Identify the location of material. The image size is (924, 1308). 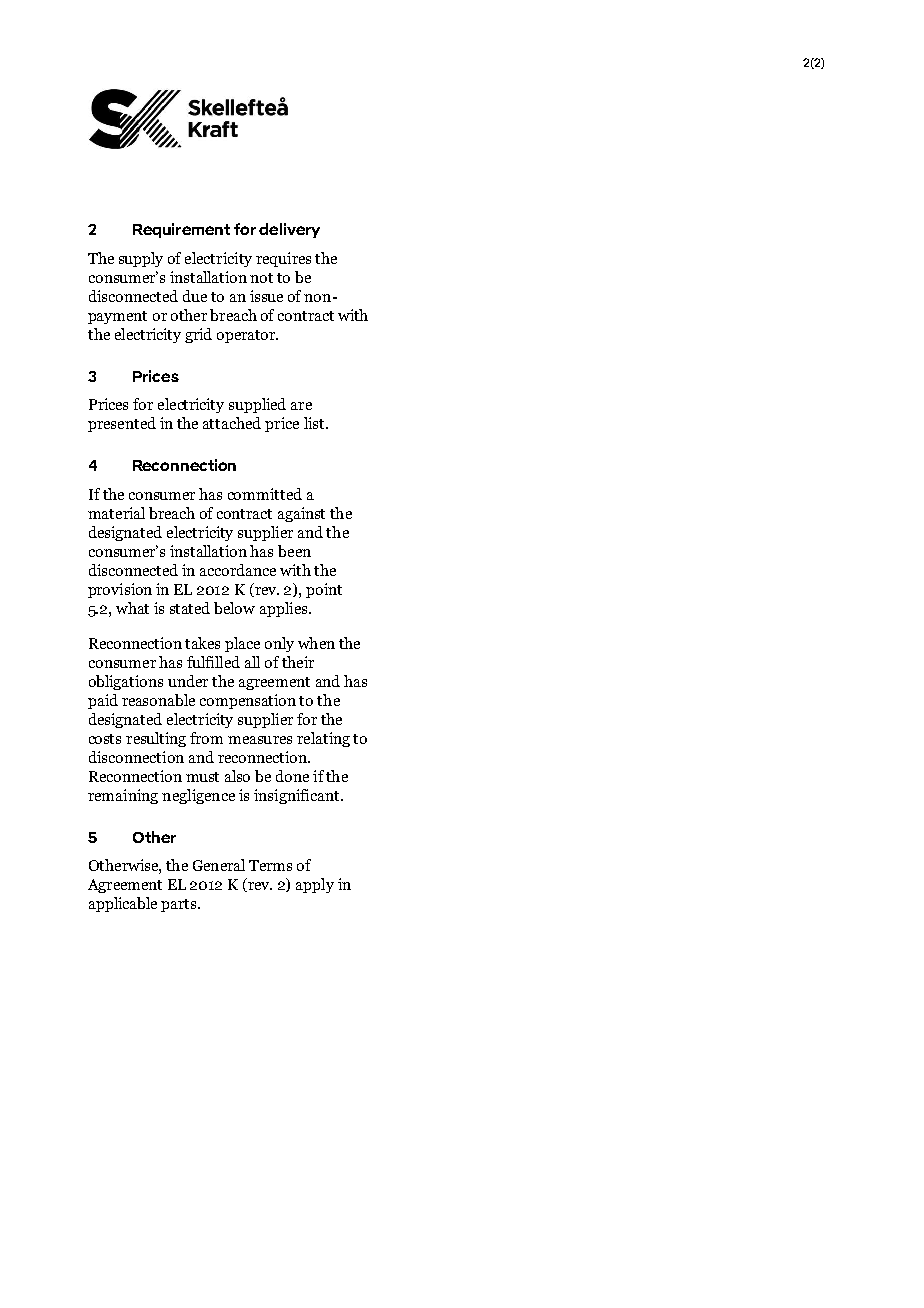
(116, 513).
